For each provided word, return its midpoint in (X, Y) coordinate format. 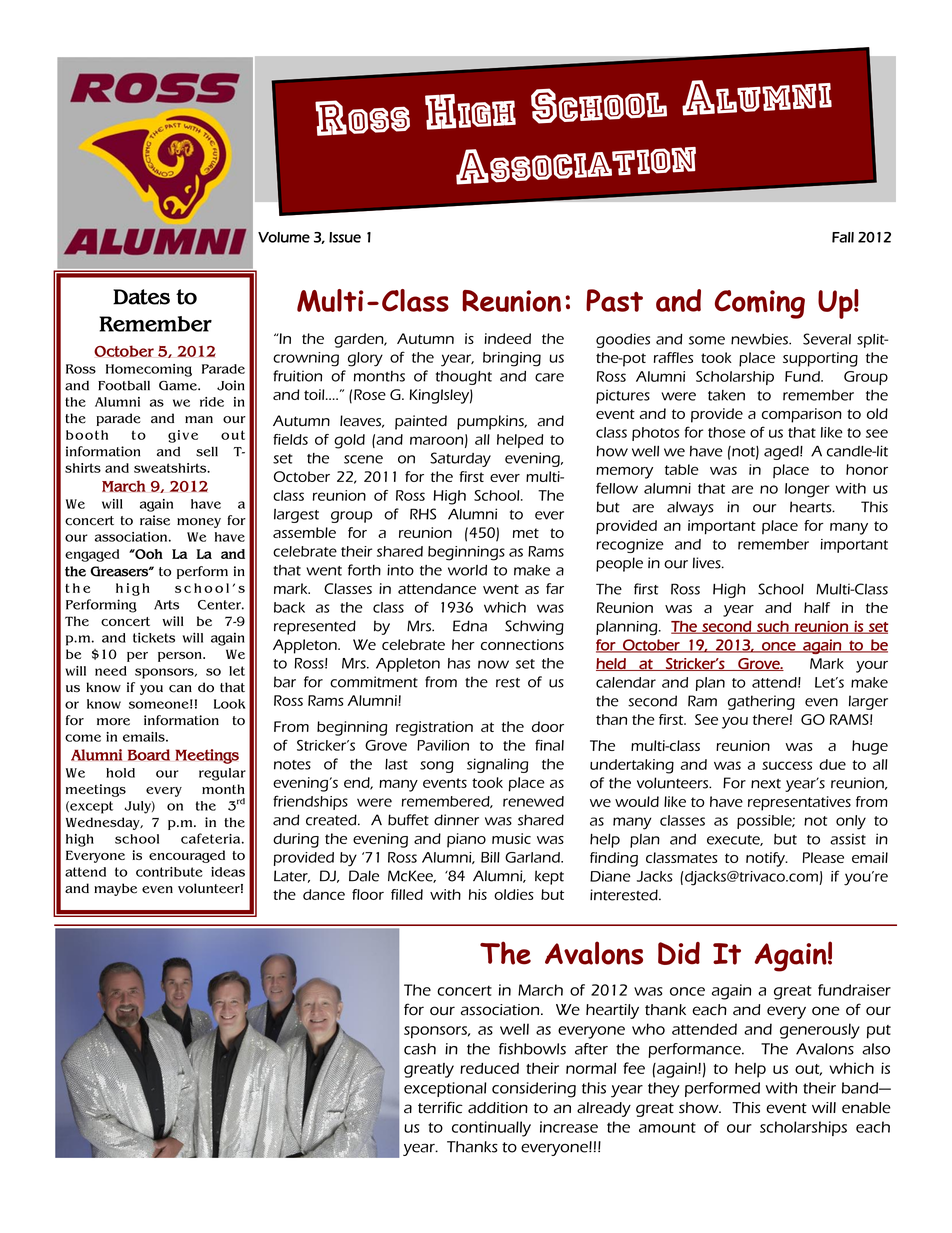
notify (767, 859)
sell (207, 451)
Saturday (460, 459)
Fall (843, 237)
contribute (169, 872)
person (181, 657)
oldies (514, 894)
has (459, 663)
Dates (141, 297)
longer (807, 490)
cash (420, 1049)
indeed (507, 338)
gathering (761, 702)
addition (498, 1108)
